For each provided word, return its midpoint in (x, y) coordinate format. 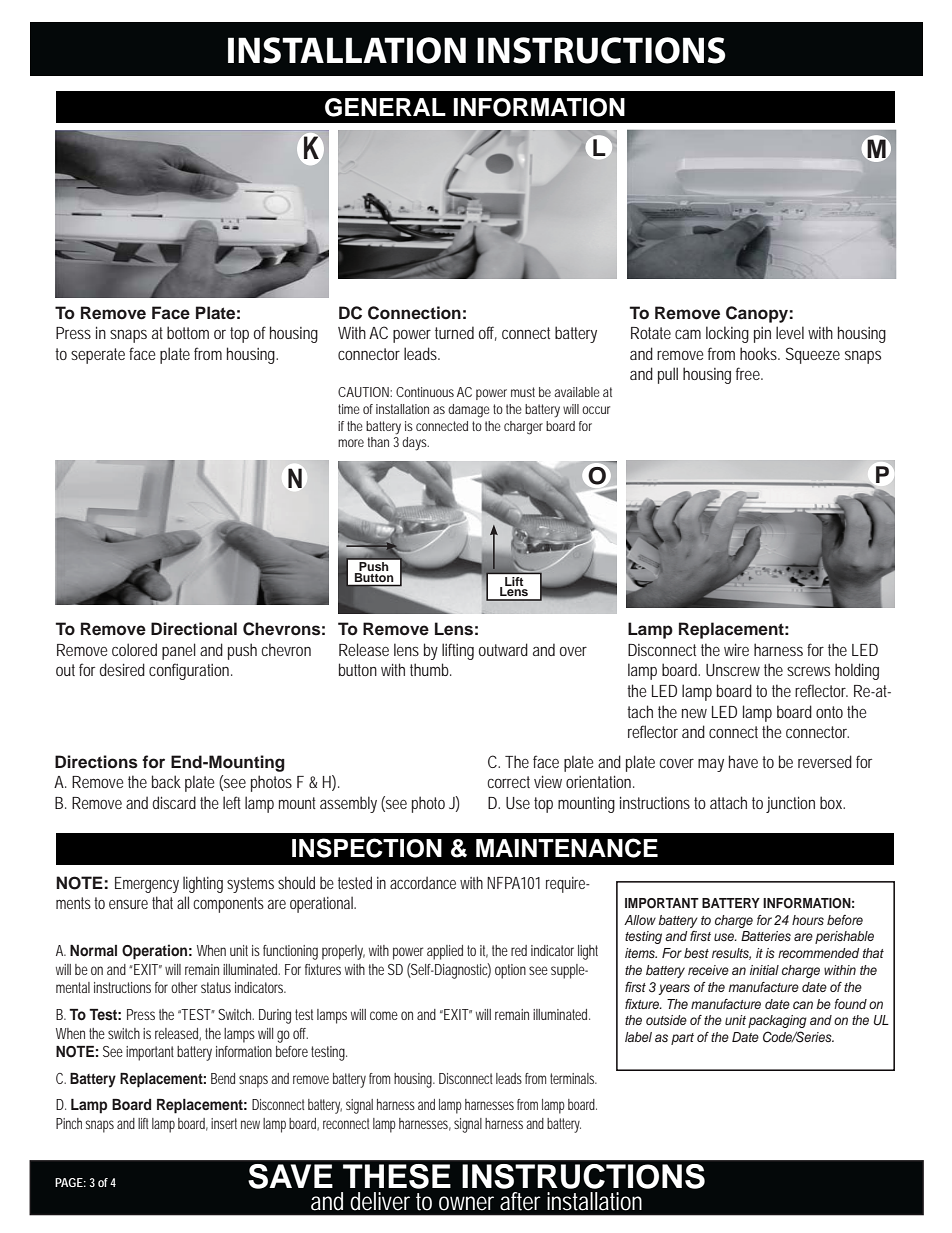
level (790, 332)
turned (454, 332)
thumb (429, 669)
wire (736, 649)
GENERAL (385, 107)
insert (224, 1123)
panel (179, 651)
